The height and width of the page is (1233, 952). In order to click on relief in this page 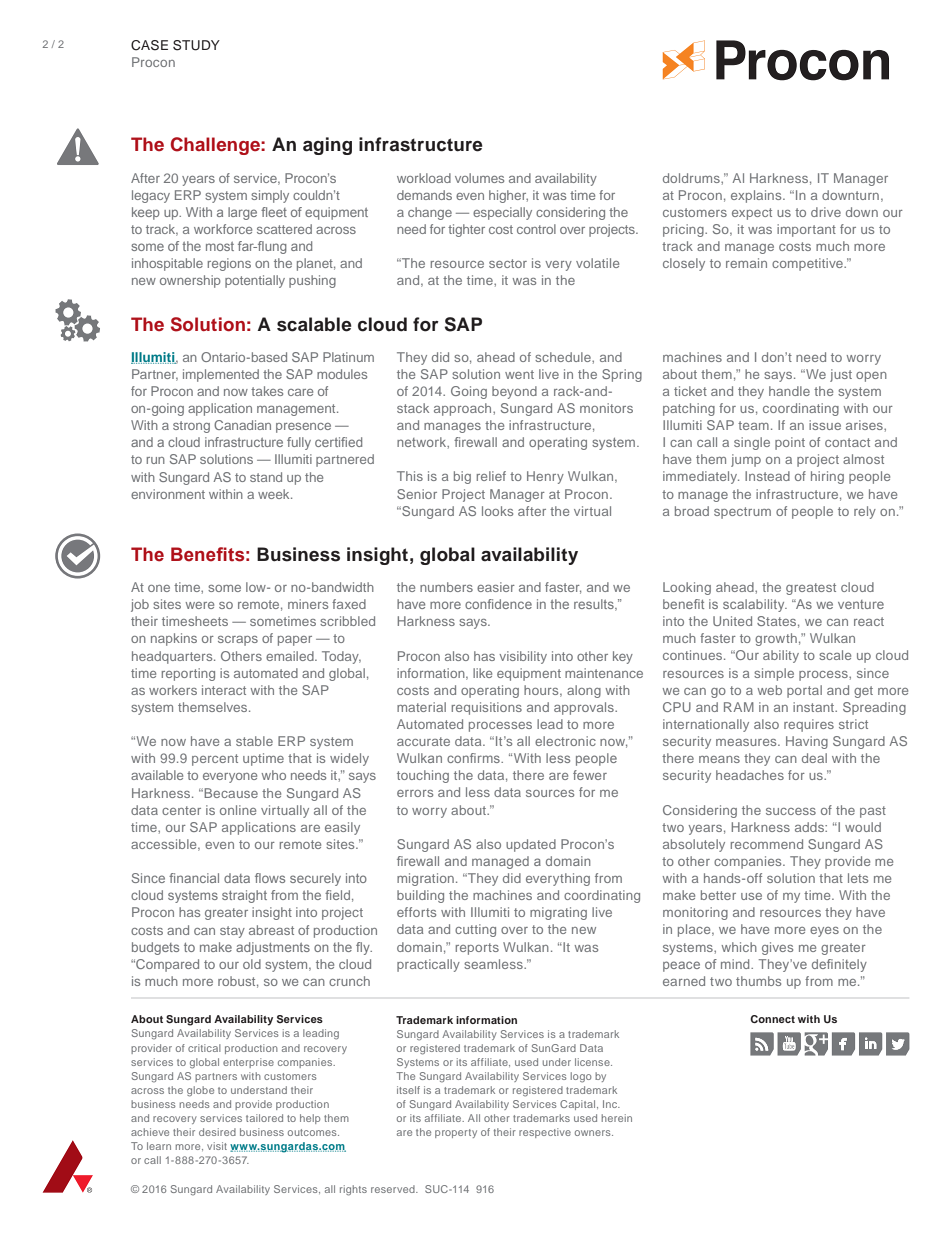, I will do `click(491, 476)`.
